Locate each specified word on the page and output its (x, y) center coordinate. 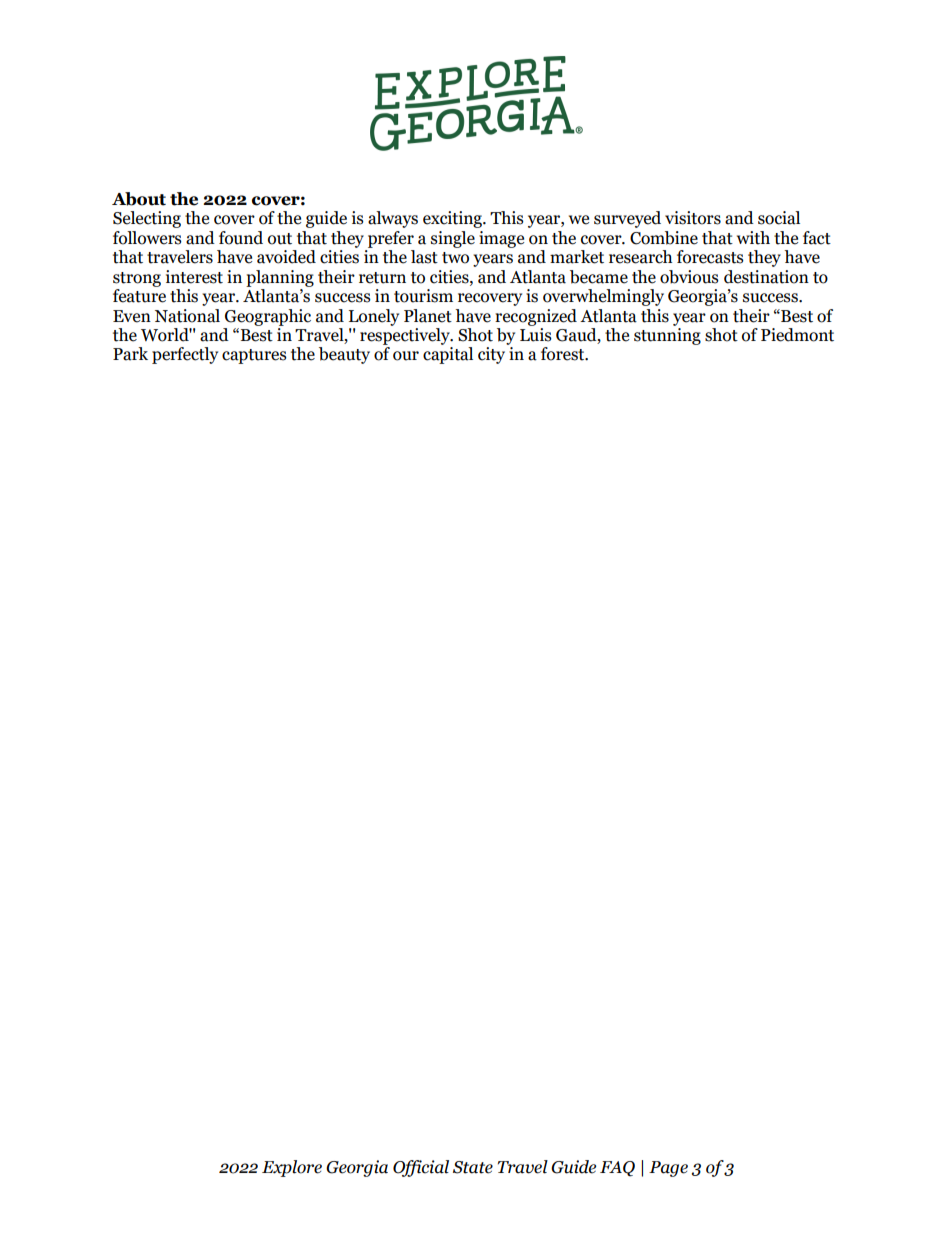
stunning (667, 336)
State (473, 1167)
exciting (454, 219)
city (491, 355)
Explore (292, 1168)
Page (668, 1169)
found (241, 238)
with (753, 238)
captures (254, 356)
